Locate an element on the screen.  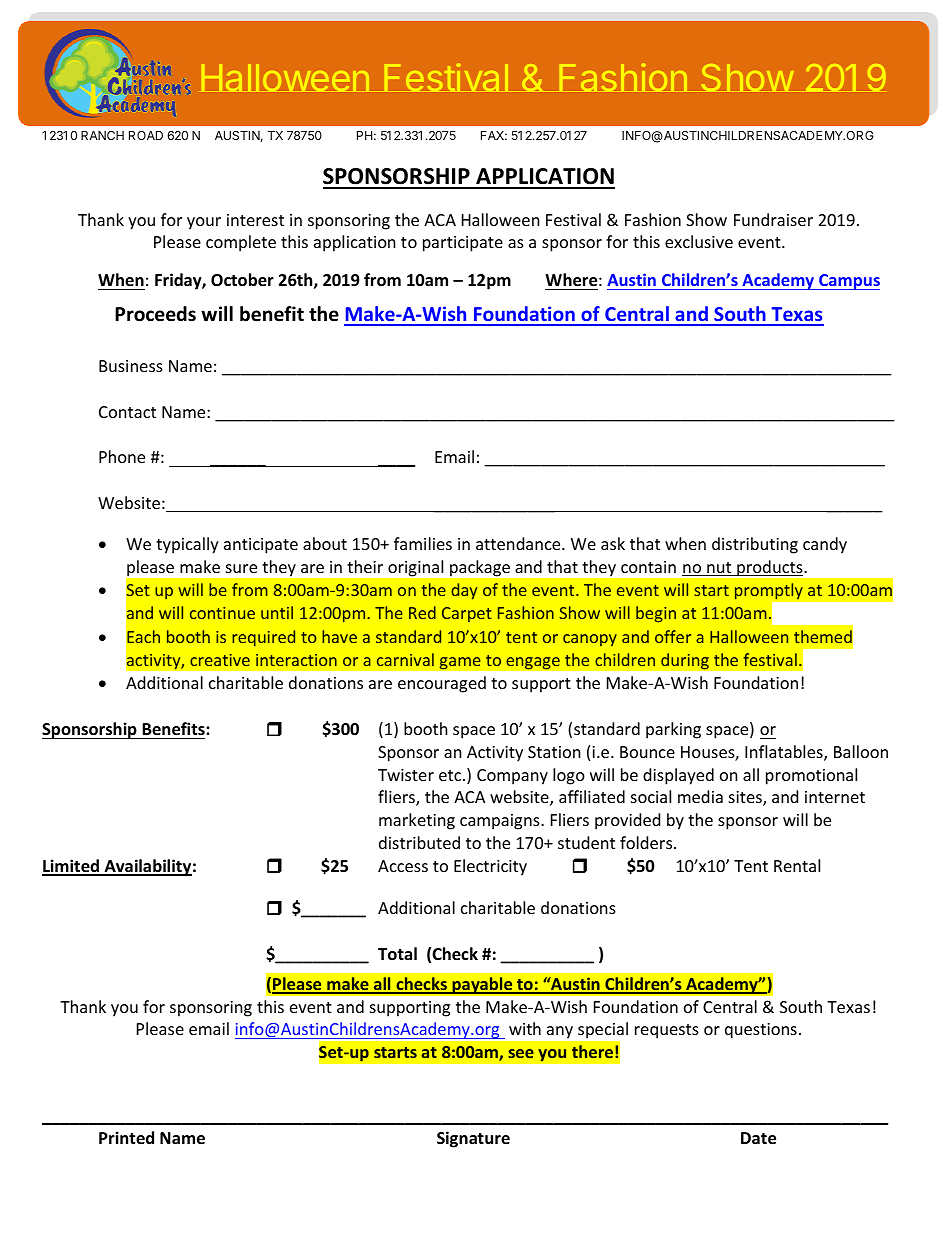
Printed is located at coordinates (126, 1137).
